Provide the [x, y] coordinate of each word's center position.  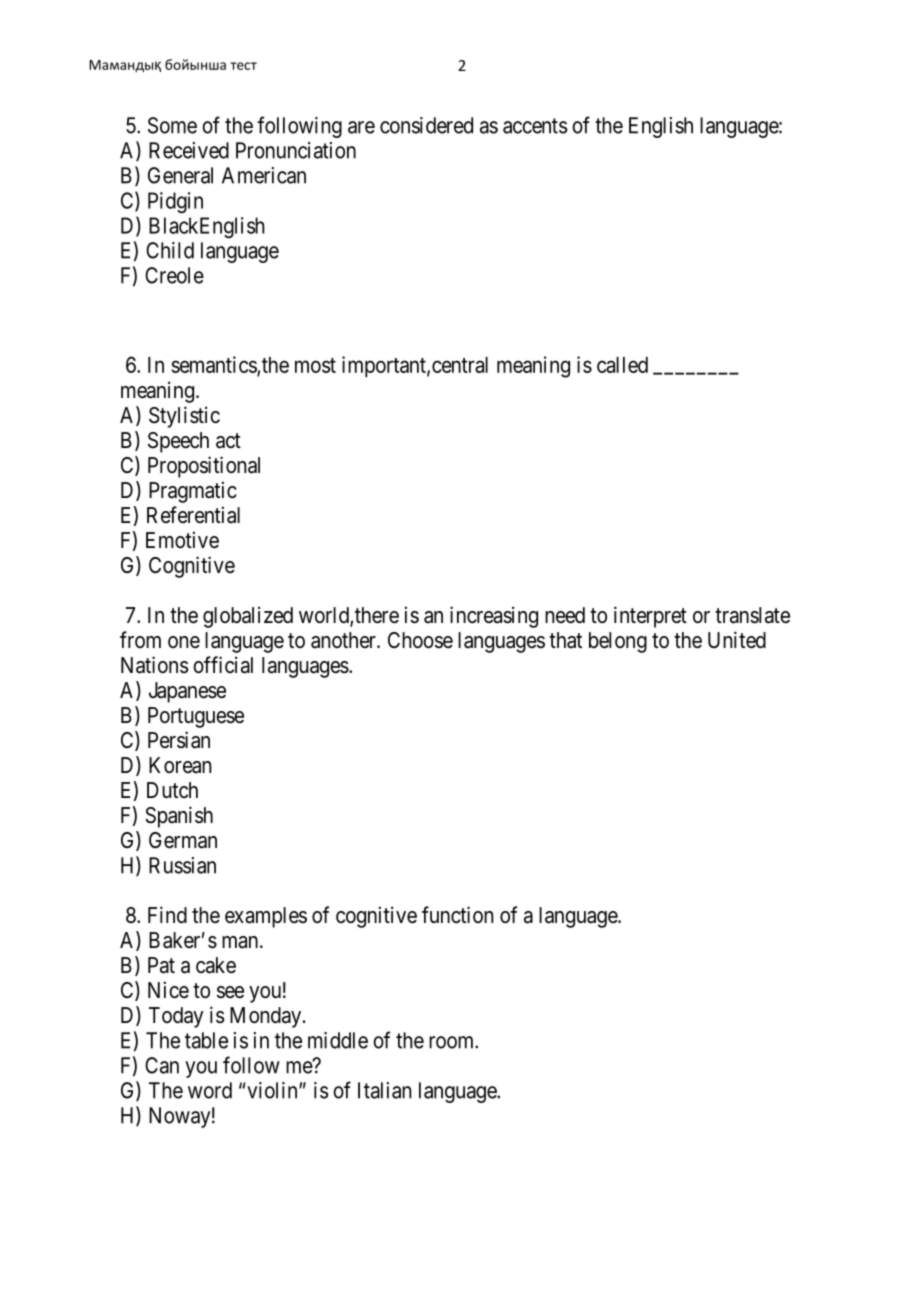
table [206, 1040]
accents [535, 126]
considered [426, 125]
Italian [384, 1090]
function [457, 915]
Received [189, 150]
